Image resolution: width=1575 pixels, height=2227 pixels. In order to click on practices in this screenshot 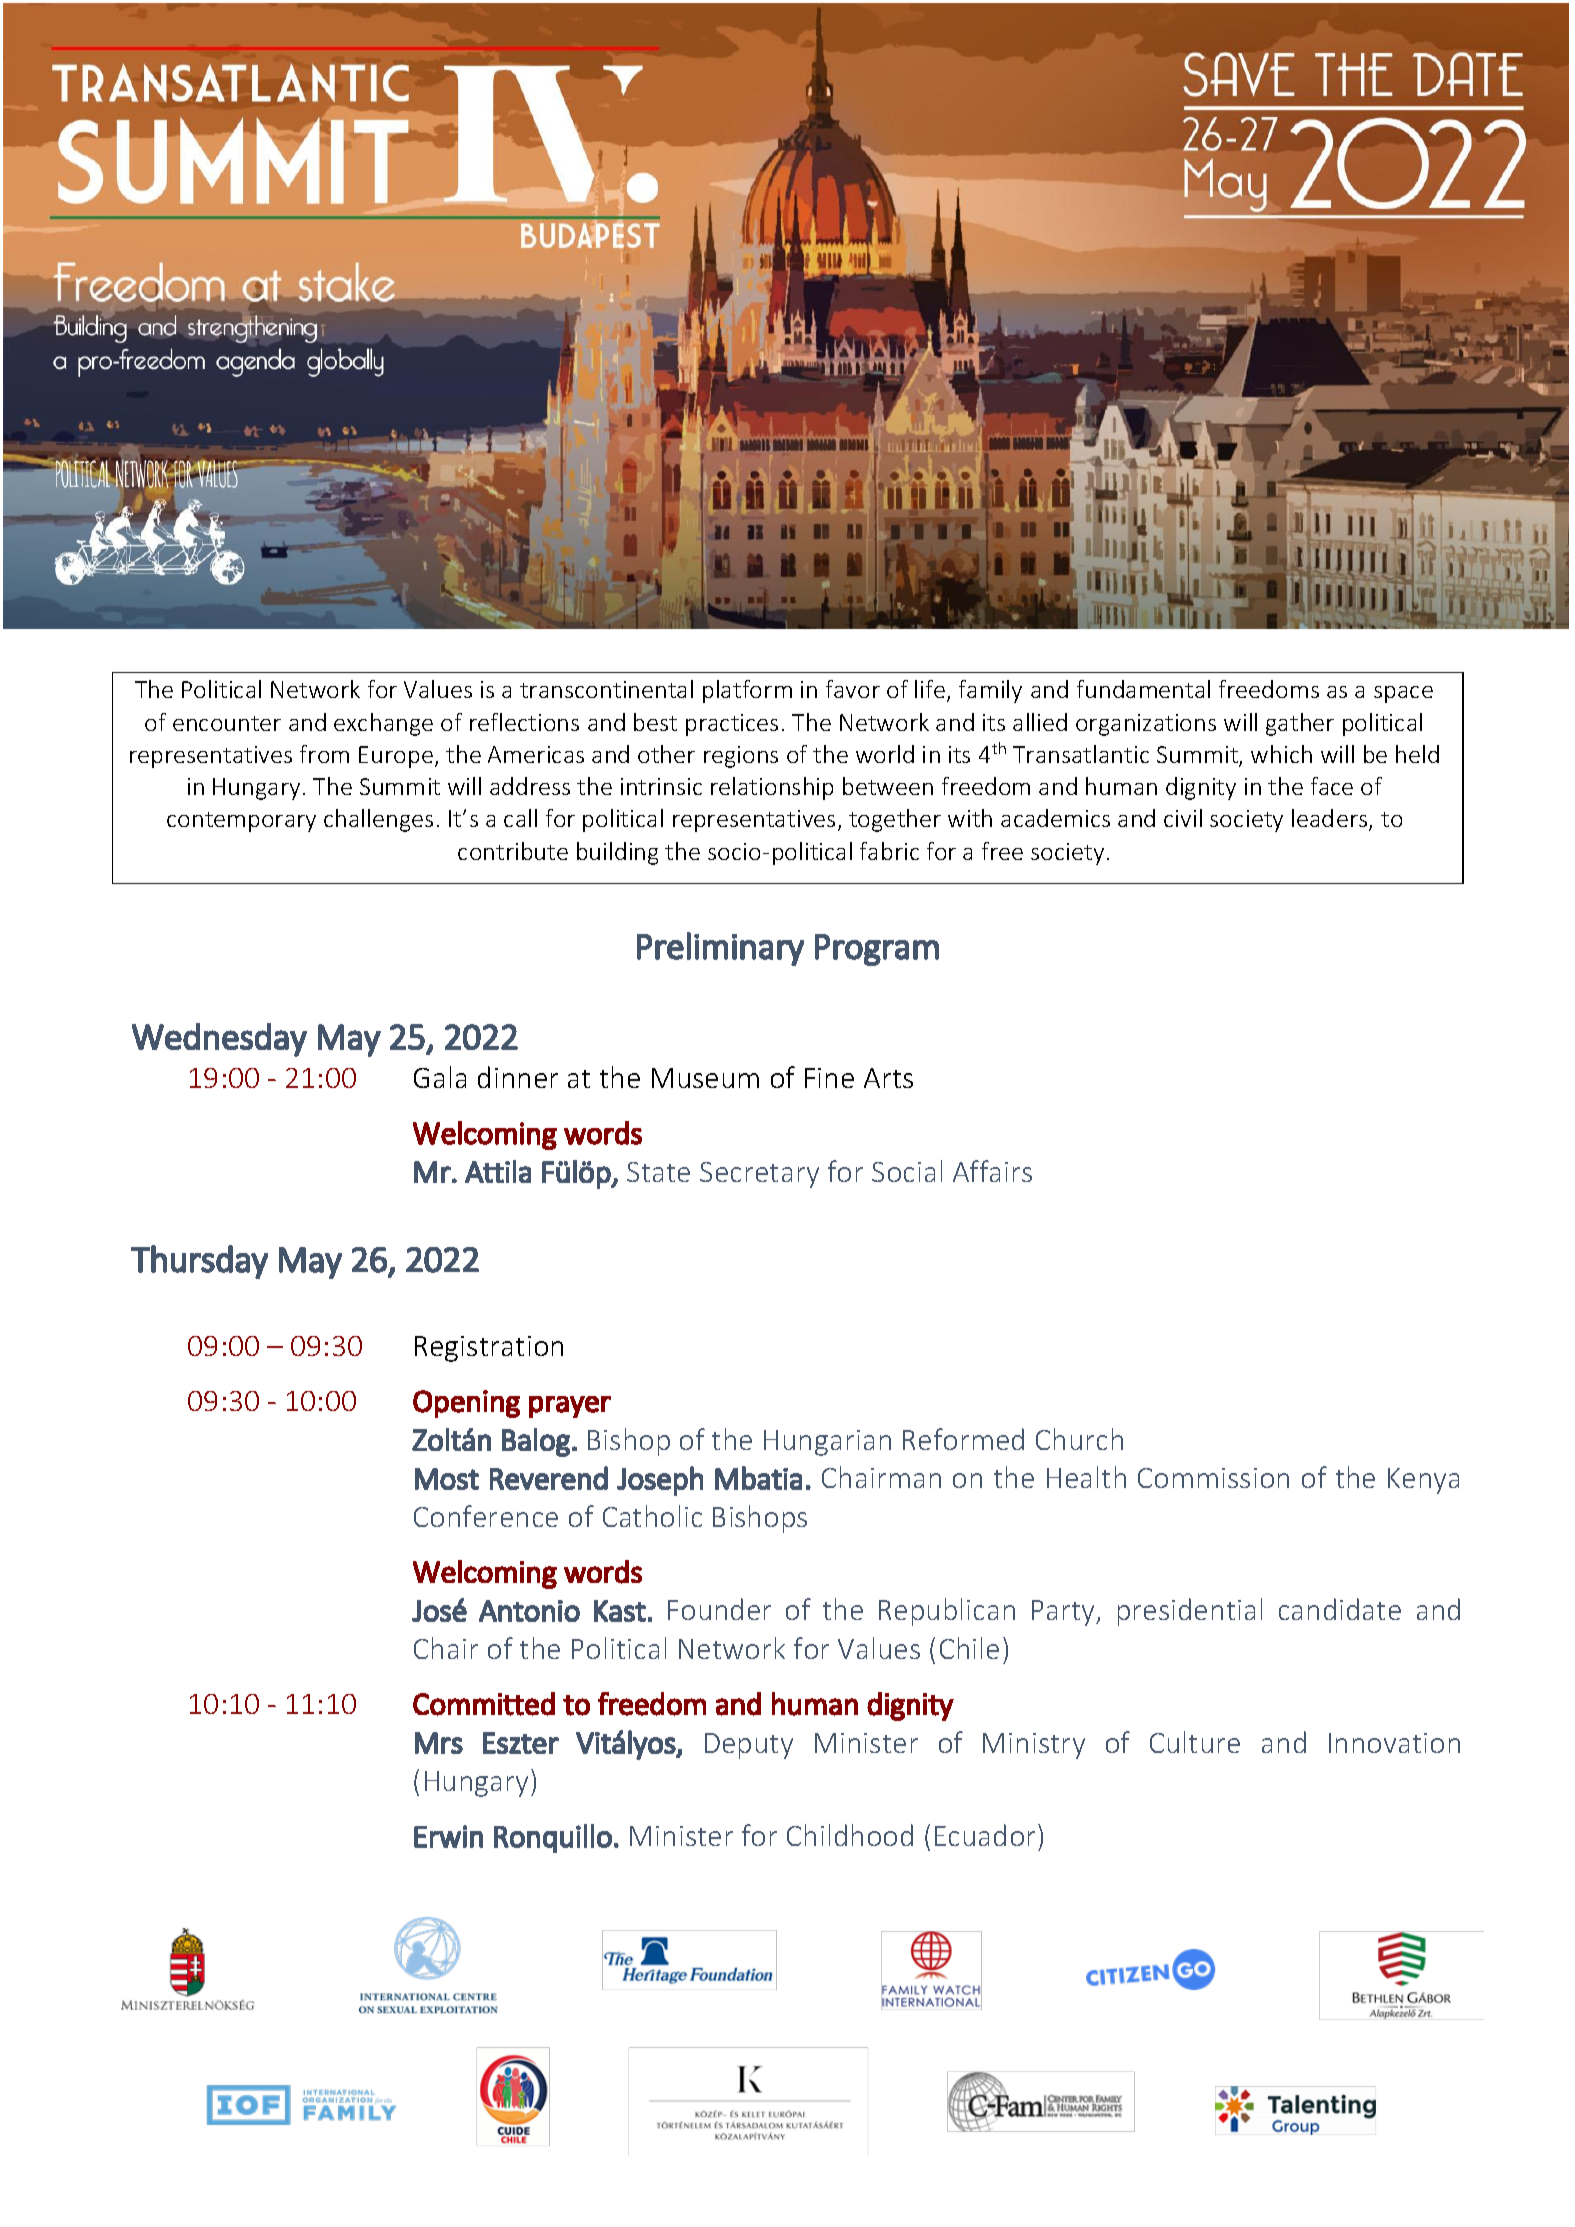, I will do `click(732, 725)`.
